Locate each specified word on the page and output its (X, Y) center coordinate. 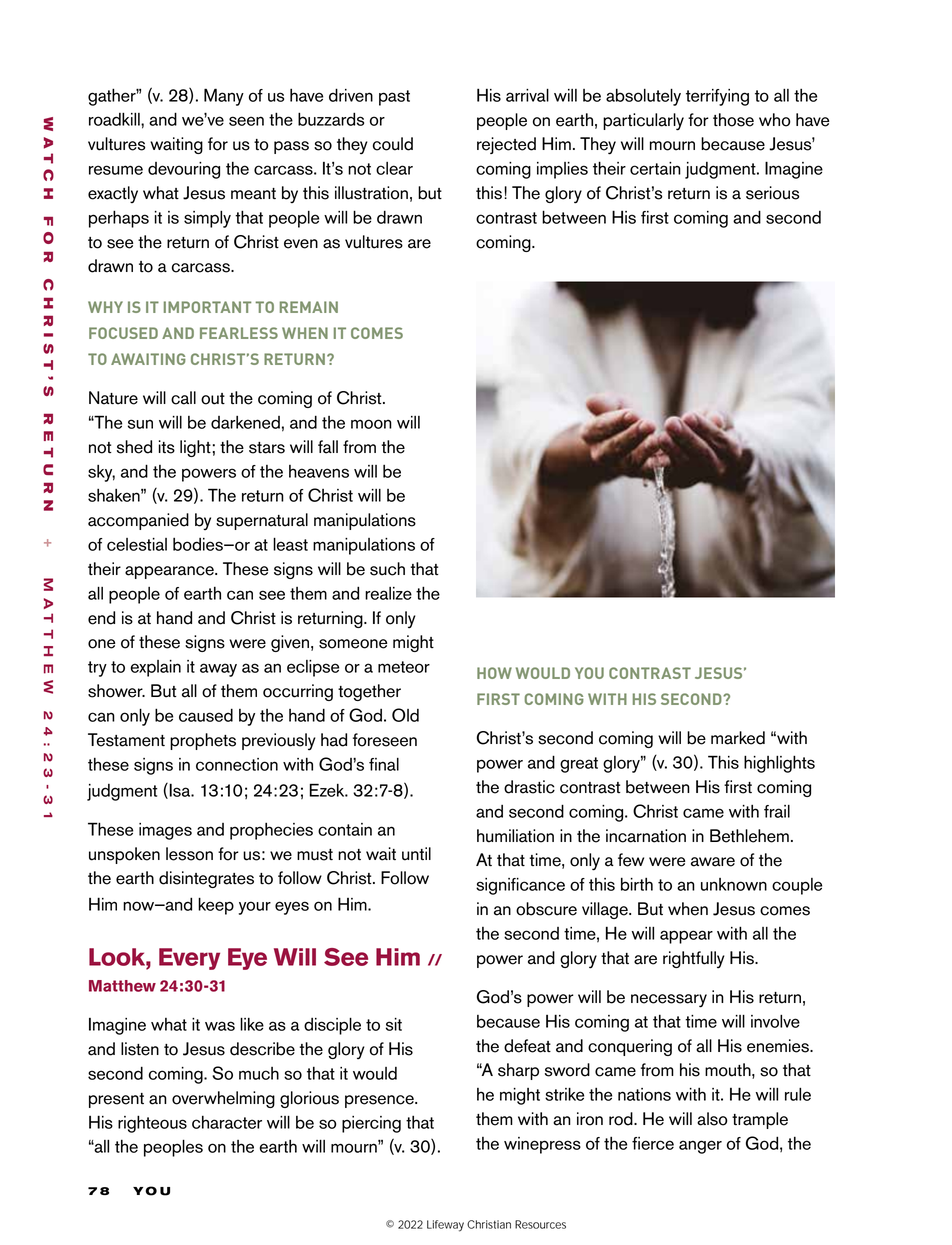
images (165, 831)
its (167, 447)
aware (713, 862)
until (416, 854)
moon (371, 424)
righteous (152, 1124)
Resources (540, 1224)
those (733, 120)
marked (738, 738)
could (393, 144)
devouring (184, 170)
